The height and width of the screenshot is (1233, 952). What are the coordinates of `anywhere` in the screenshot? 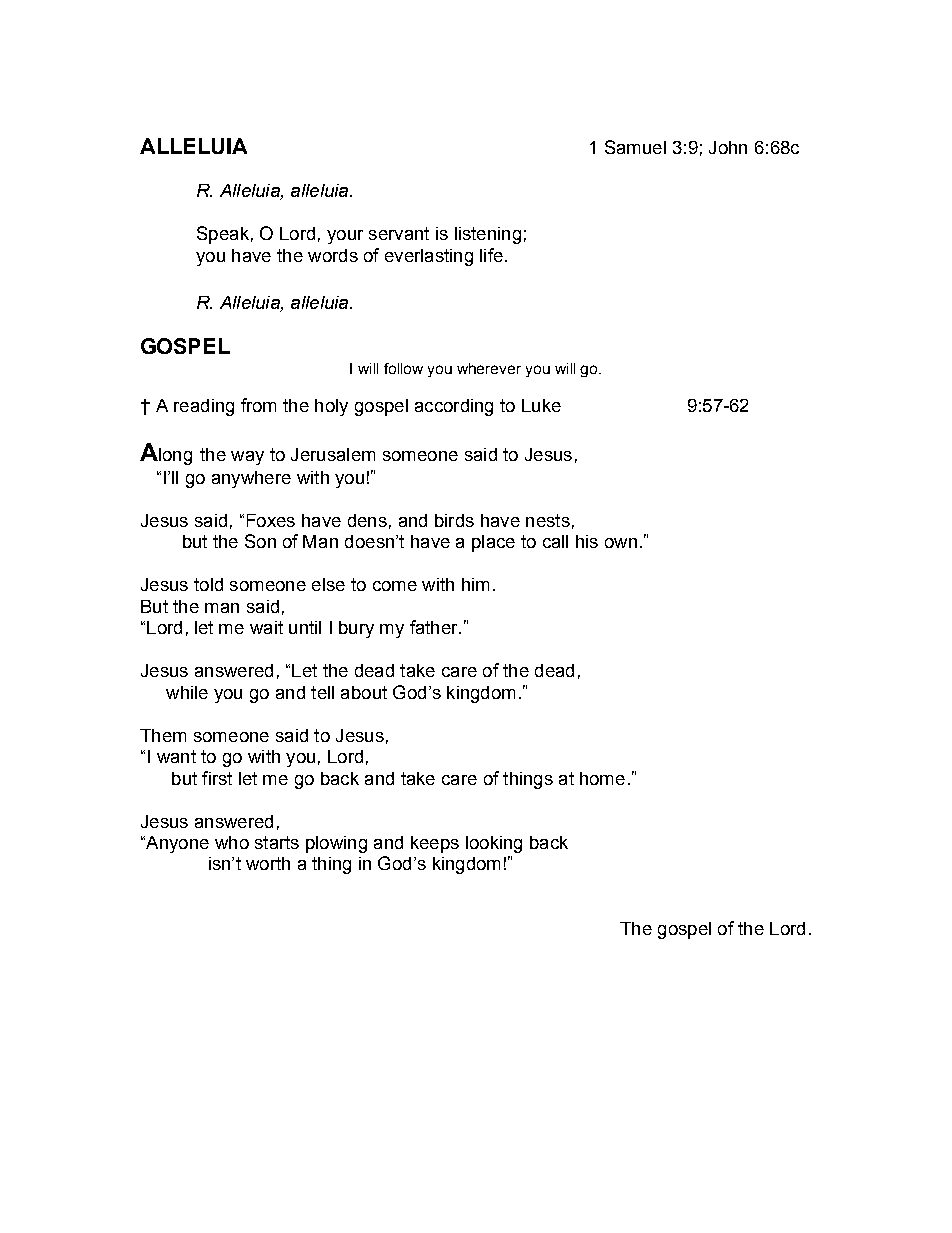 It's located at (251, 479).
